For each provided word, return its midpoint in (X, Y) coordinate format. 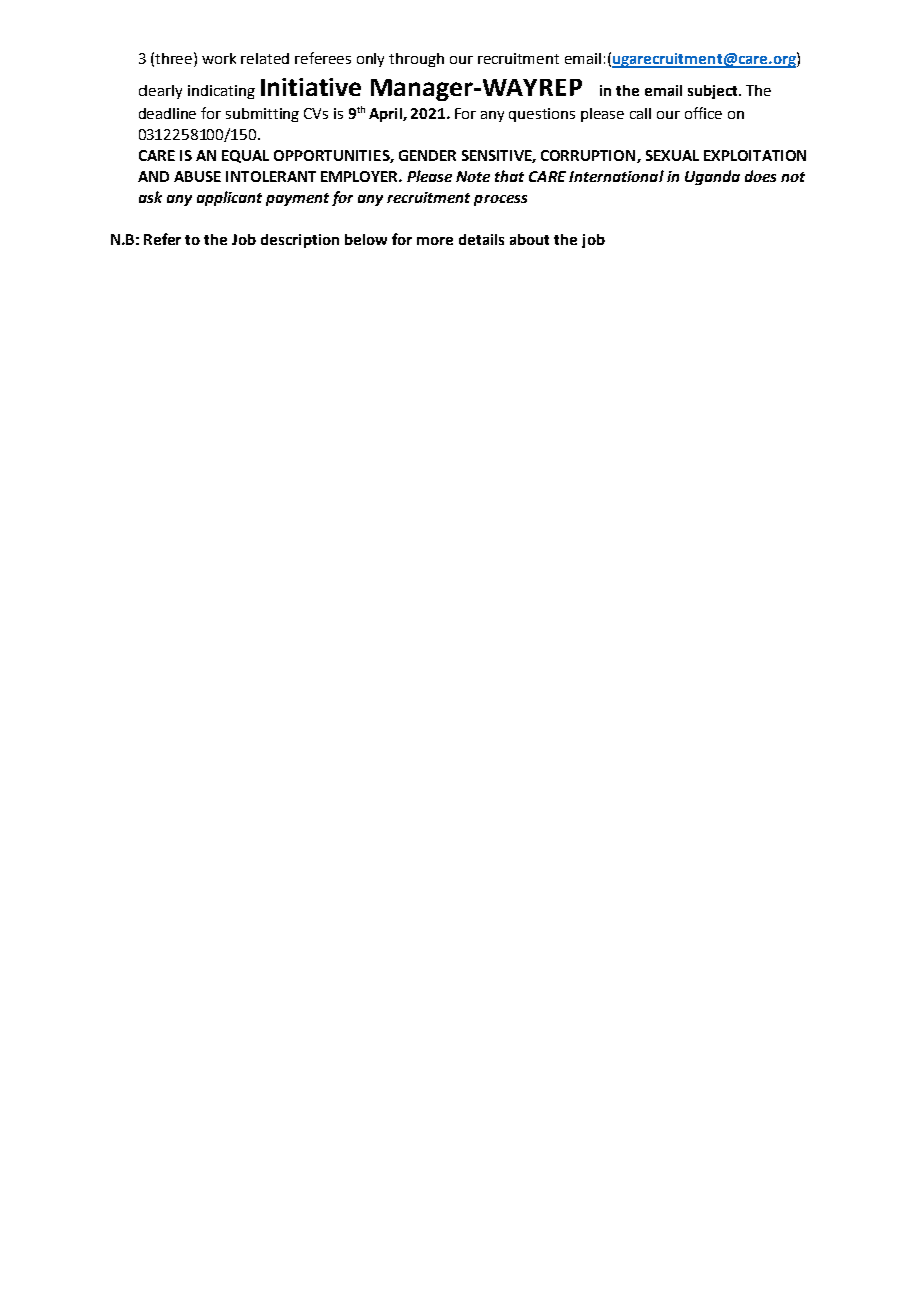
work (219, 58)
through (416, 60)
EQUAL (245, 156)
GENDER (427, 155)
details (481, 239)
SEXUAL (672, 155)
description (300, 241)
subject (714, 92)
